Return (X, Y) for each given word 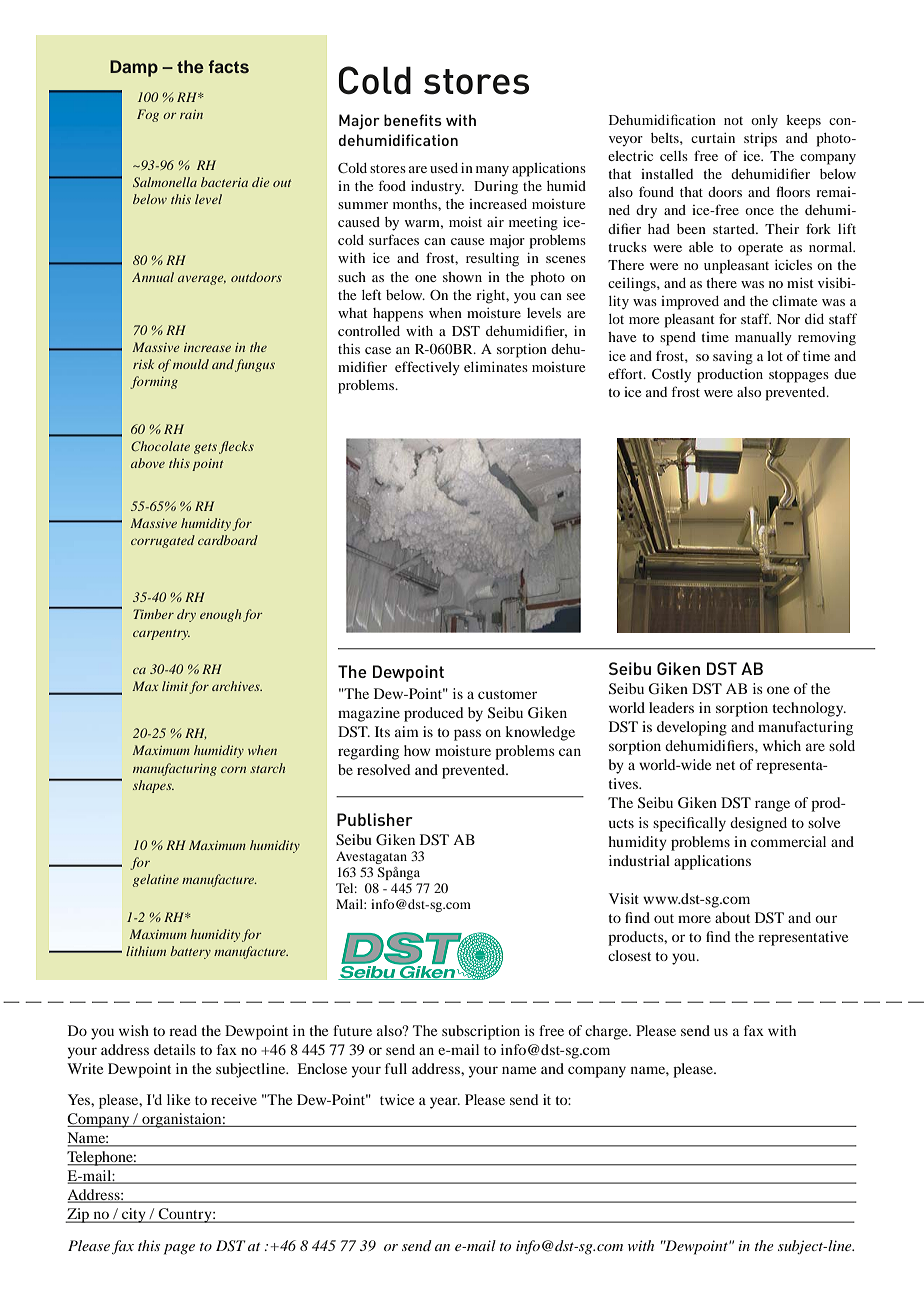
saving (733, 358)
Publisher (375, 819)
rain (191, 114)
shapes (153, 786)
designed (758, 824)
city (134, 1215)
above (148, 463)
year (445, 1103)
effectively (427, 368)
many (492, 171)
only (764, 122)
